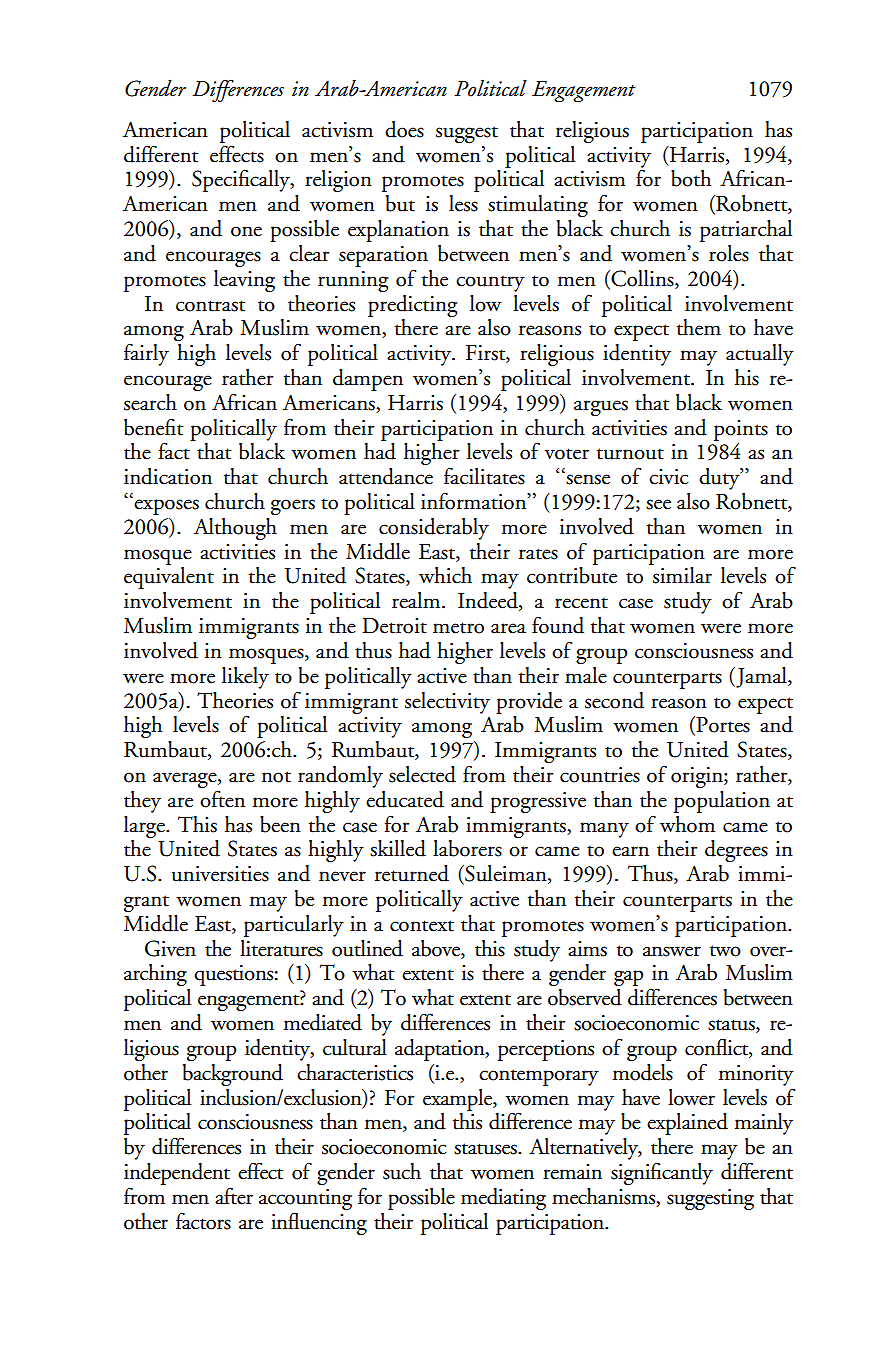  I want to click on points, so click(741, 430).
